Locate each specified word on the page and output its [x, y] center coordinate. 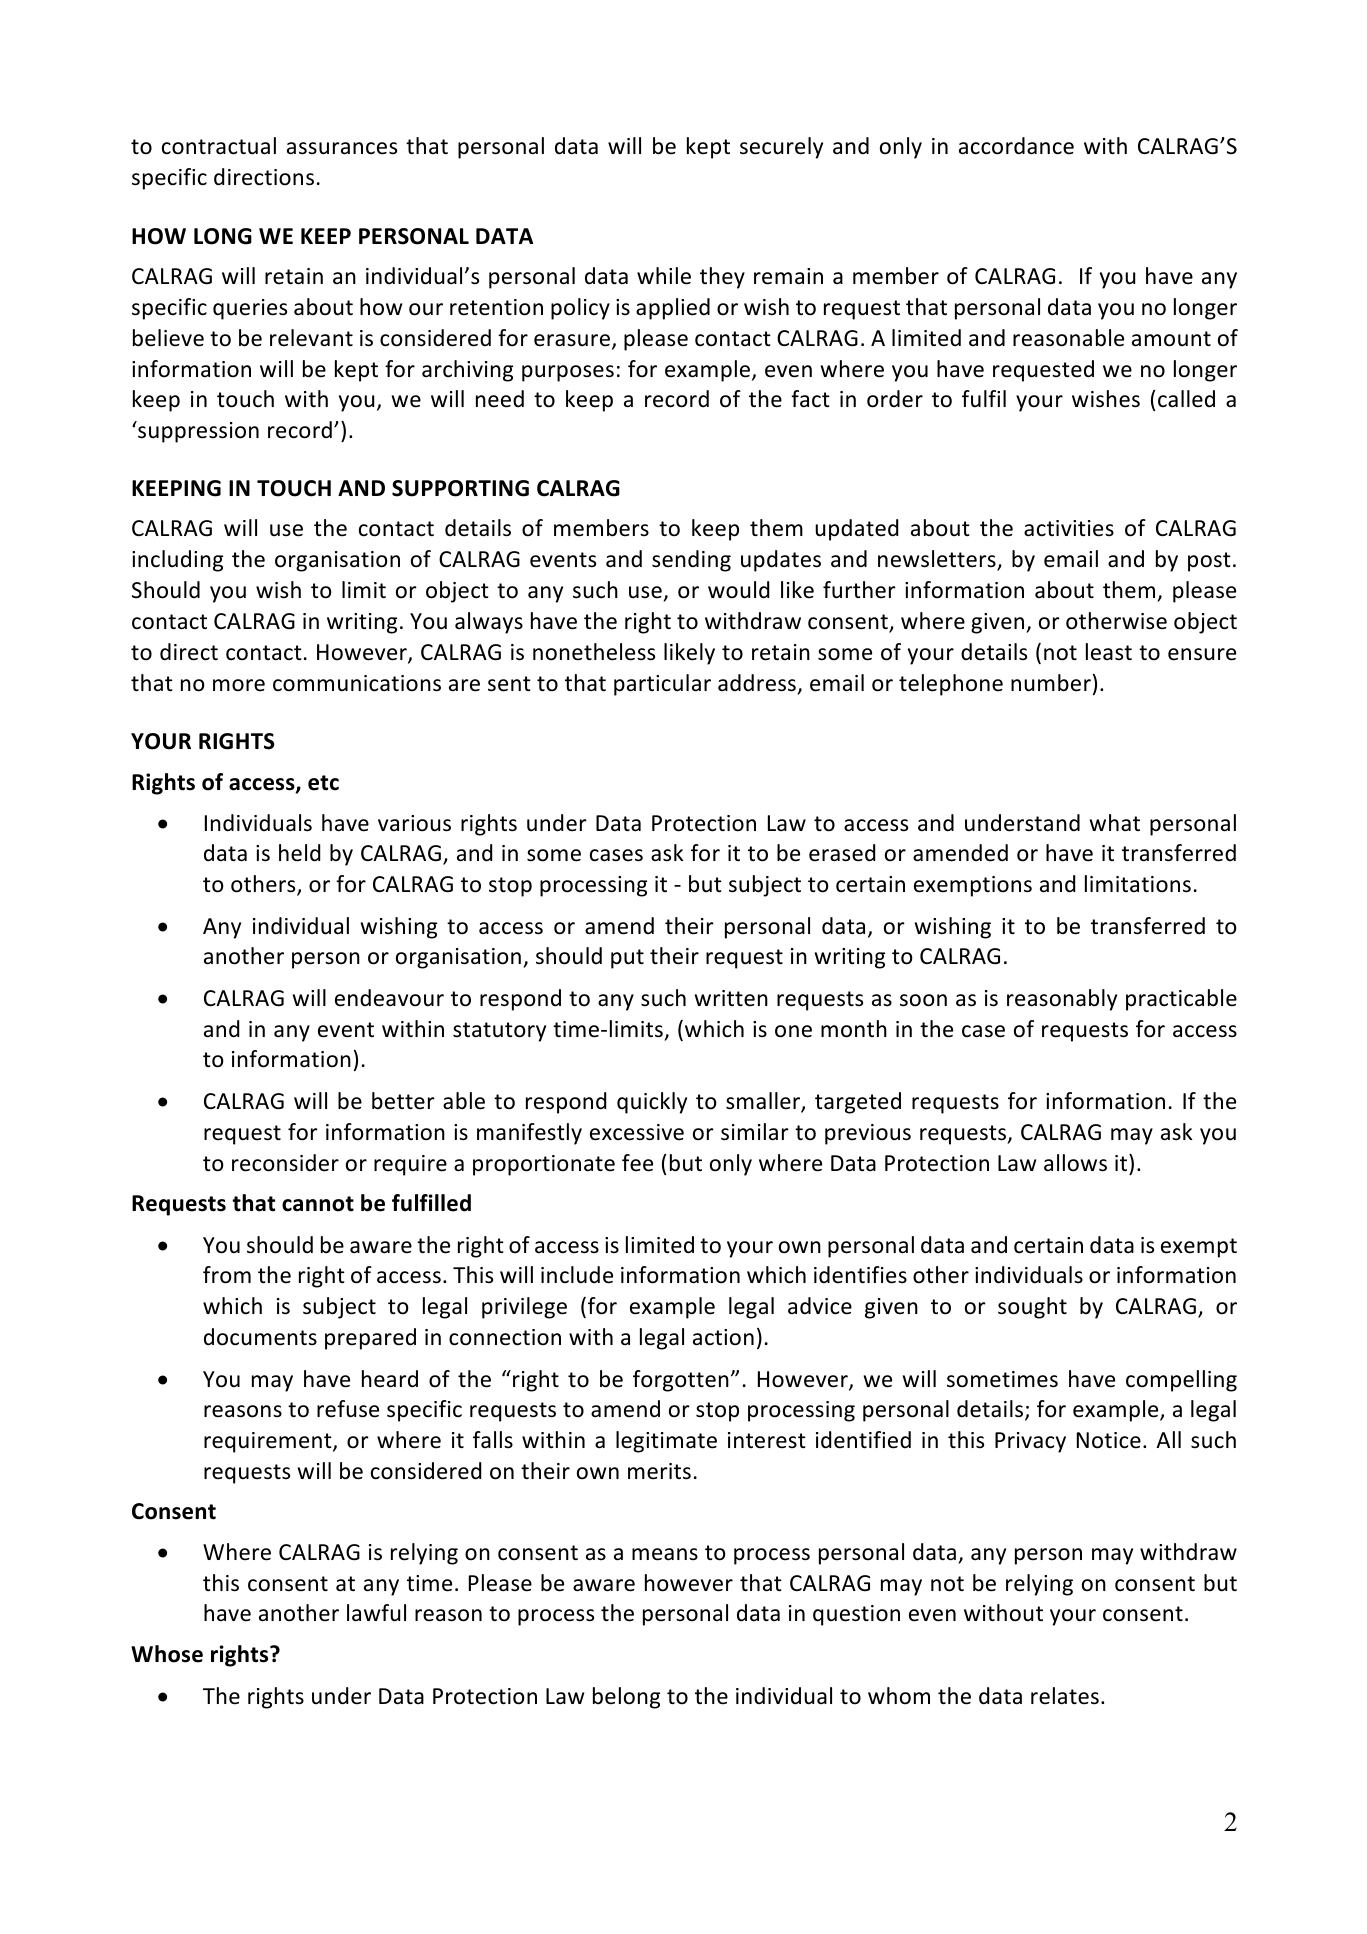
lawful [376, 1613]
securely [781, 148]
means [665, 1554]
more [239, 685]
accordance [1016, 146]
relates [1065, 1696]
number [1051, 683]
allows [1075, 1163]
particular [662, 685]
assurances [342, 148]
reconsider [285, 1163]
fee [637, 1163]
